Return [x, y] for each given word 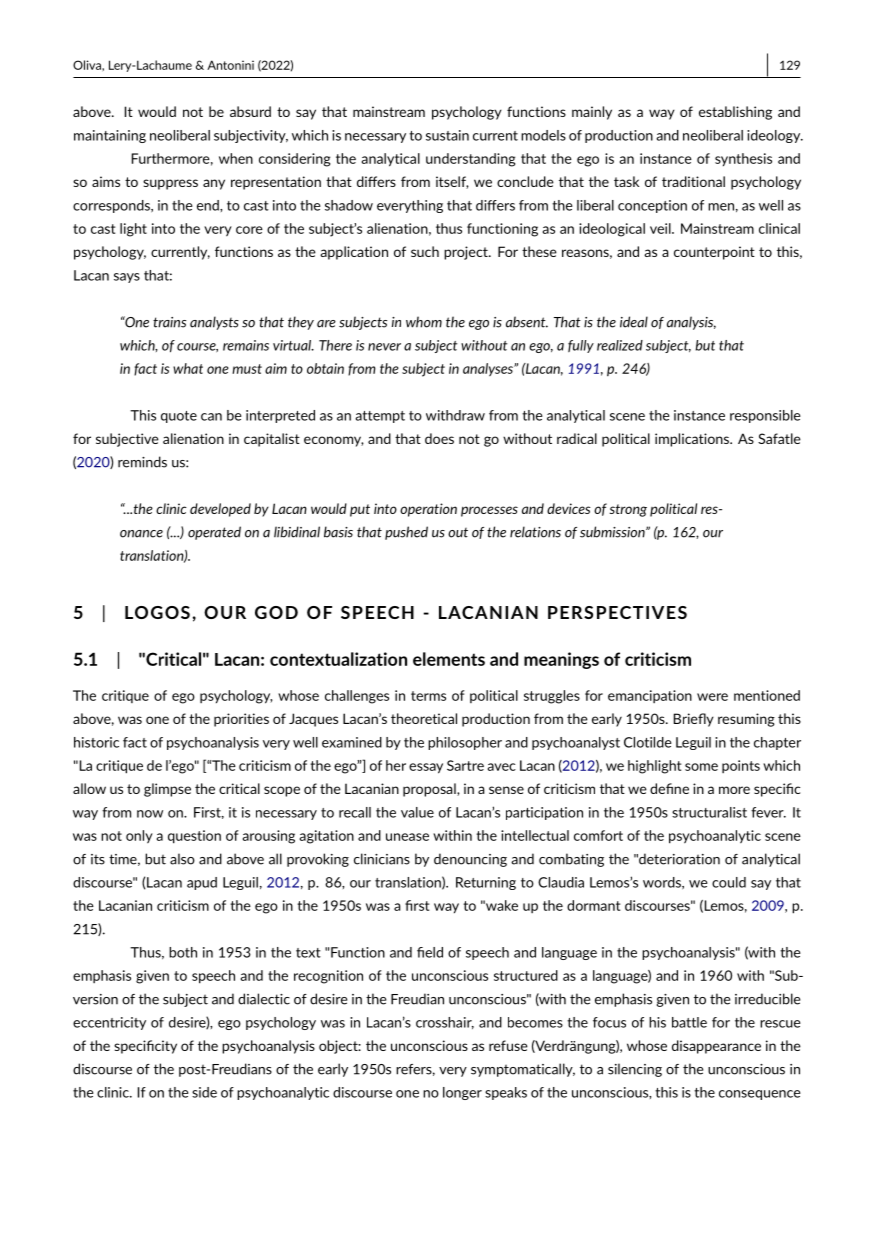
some [701, 767]
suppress [170, 184]
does [439, 438]
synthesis [743, 159]
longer [462, 1093]
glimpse [167, 790]
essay [426, 768]
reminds [142, 462]
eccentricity [109, 1023]
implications [693, 440]
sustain [447, 135]
